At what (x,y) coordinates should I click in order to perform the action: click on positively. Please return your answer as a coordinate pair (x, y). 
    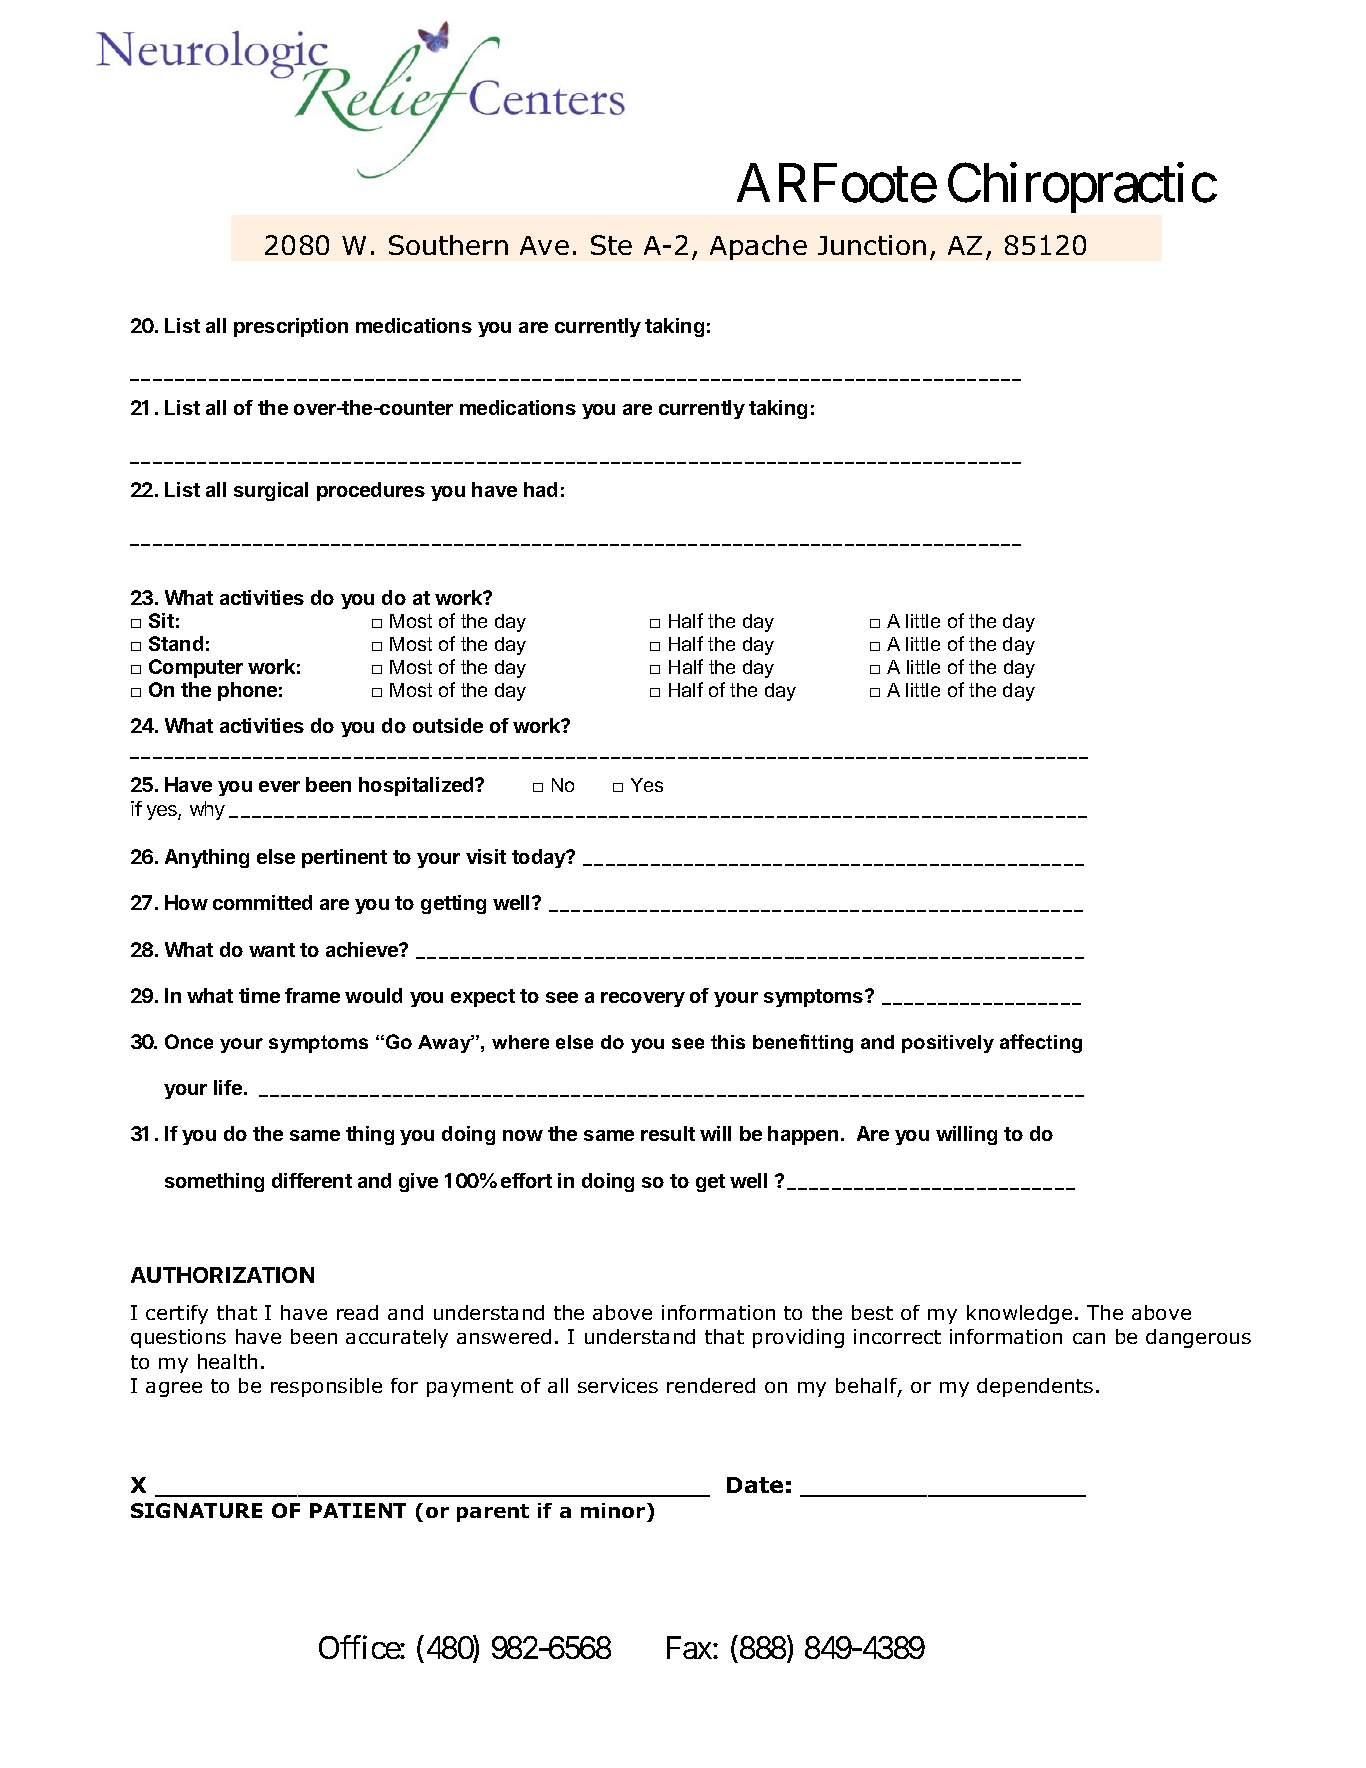
    Looking at the image, I should click on (948, 1044).
